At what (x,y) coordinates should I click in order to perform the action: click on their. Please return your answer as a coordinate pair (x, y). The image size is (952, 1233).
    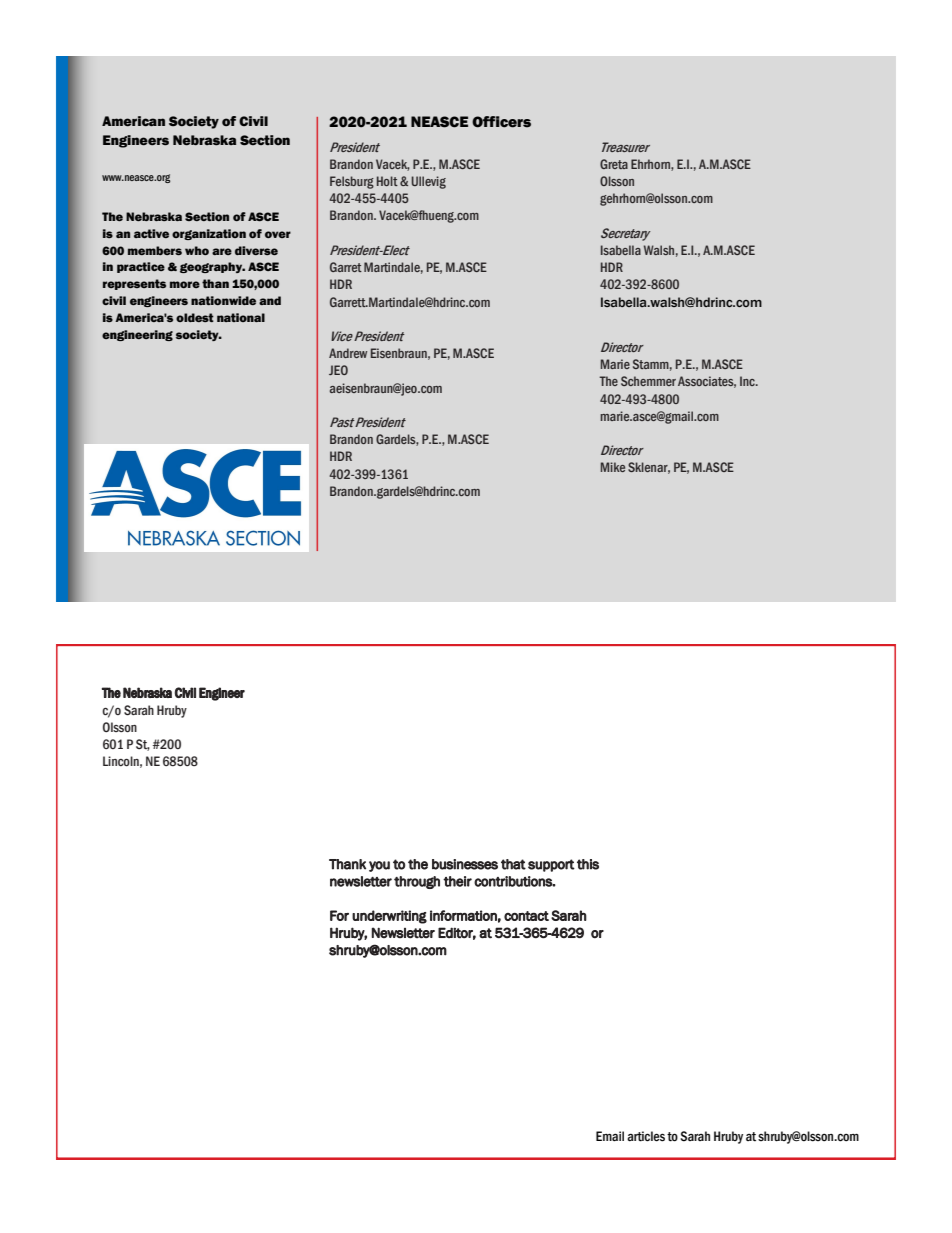
    Looking at the image, I should click on (457, 881).
